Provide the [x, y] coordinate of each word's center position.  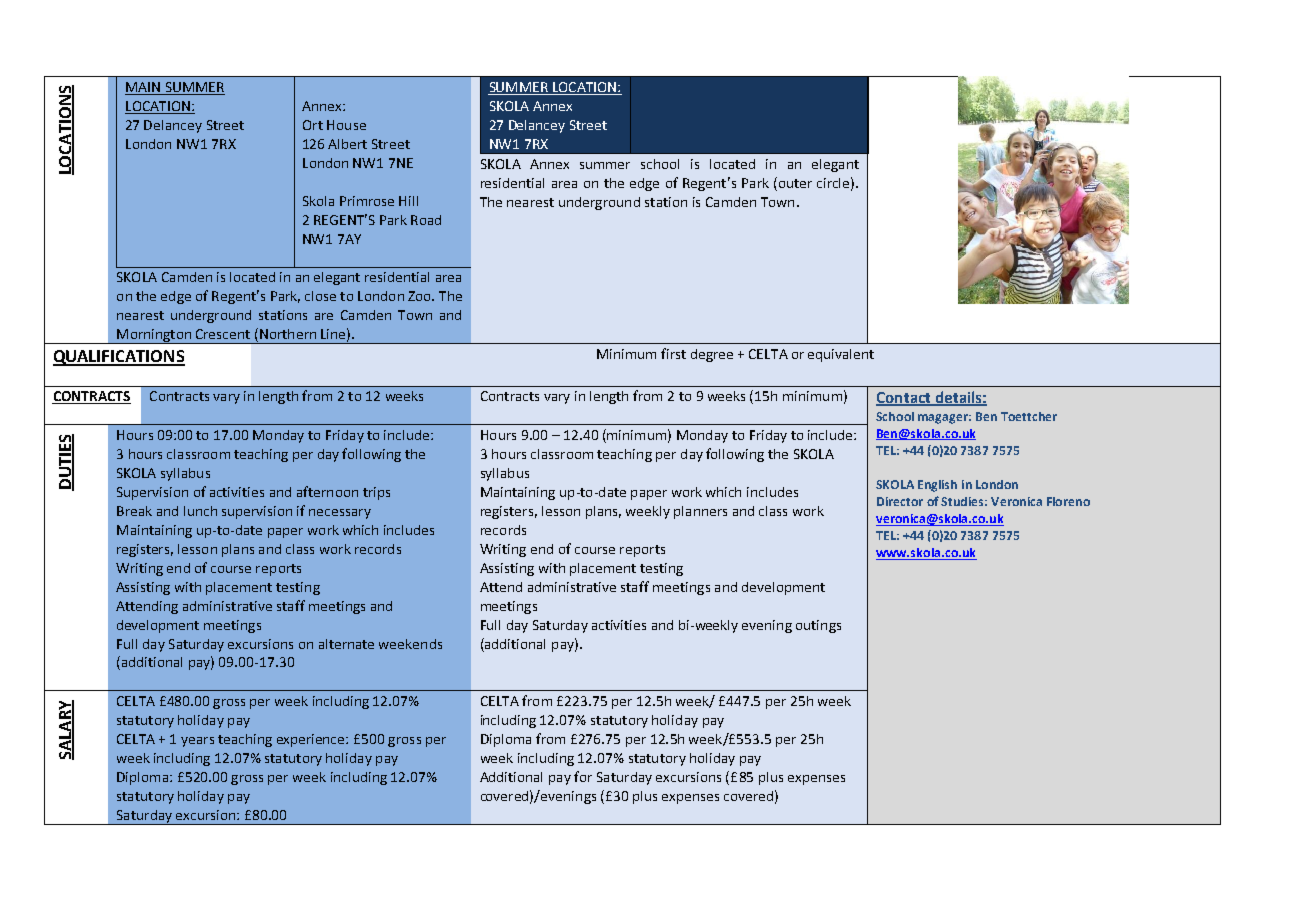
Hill [408, 201]
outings [818, 626]
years [197, 742]
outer [794, 182]
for [583, 776]
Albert [347, 144]
